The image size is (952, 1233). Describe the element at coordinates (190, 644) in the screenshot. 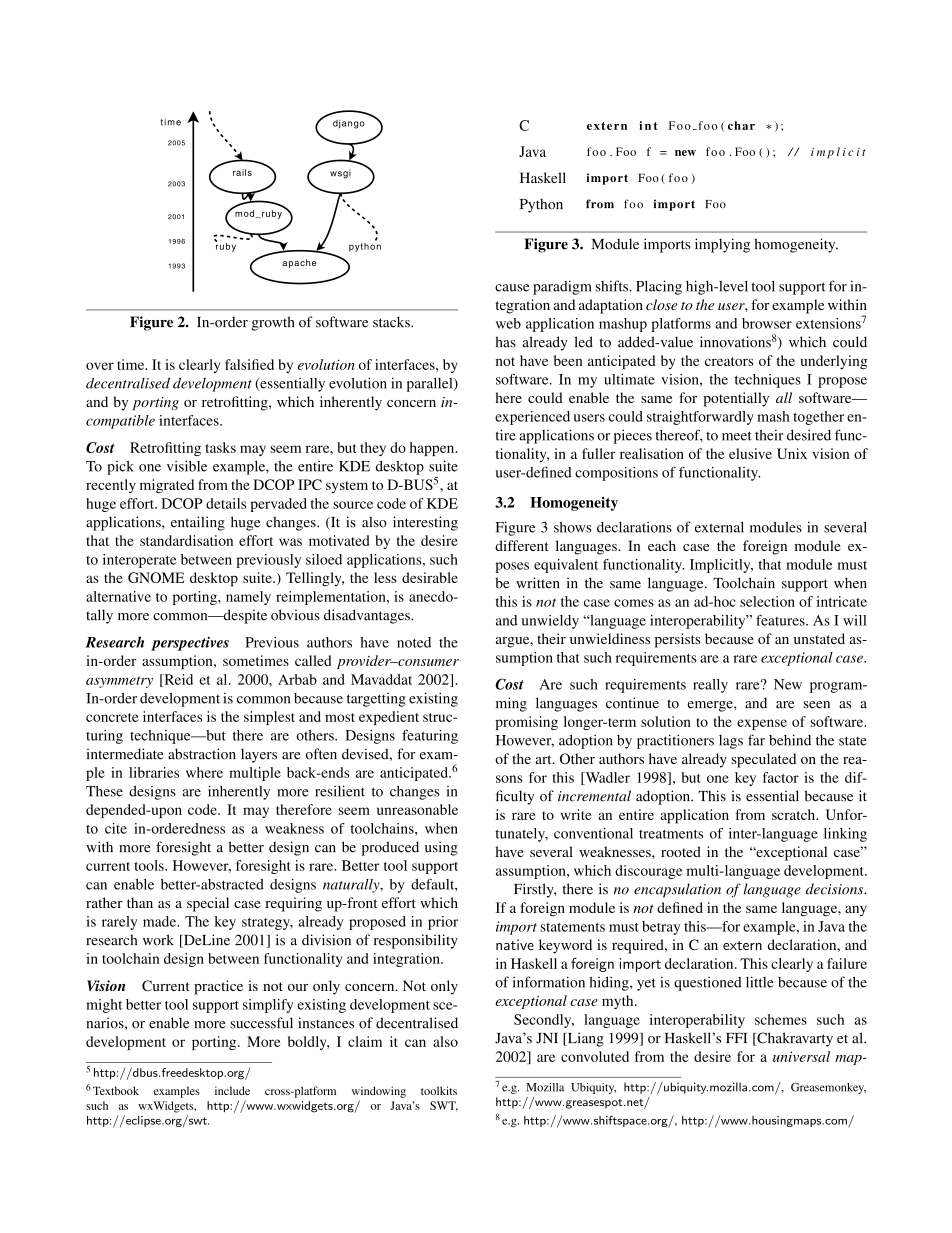

I see `perspectives` at that location.
